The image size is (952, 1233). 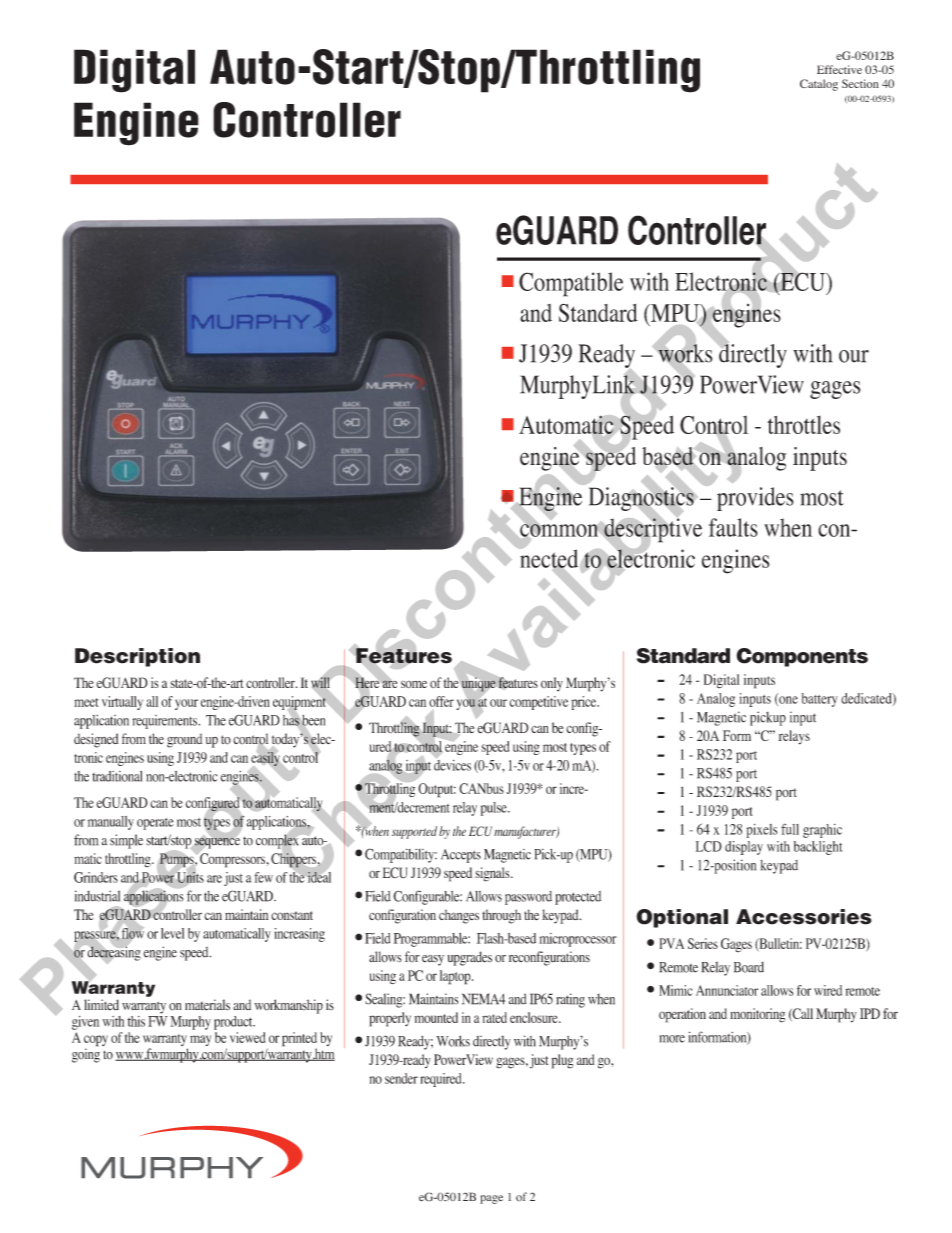 What do you see at coordinates (819, 85) in the image?
I see `Catalog` at bounding box center [819, 85].
